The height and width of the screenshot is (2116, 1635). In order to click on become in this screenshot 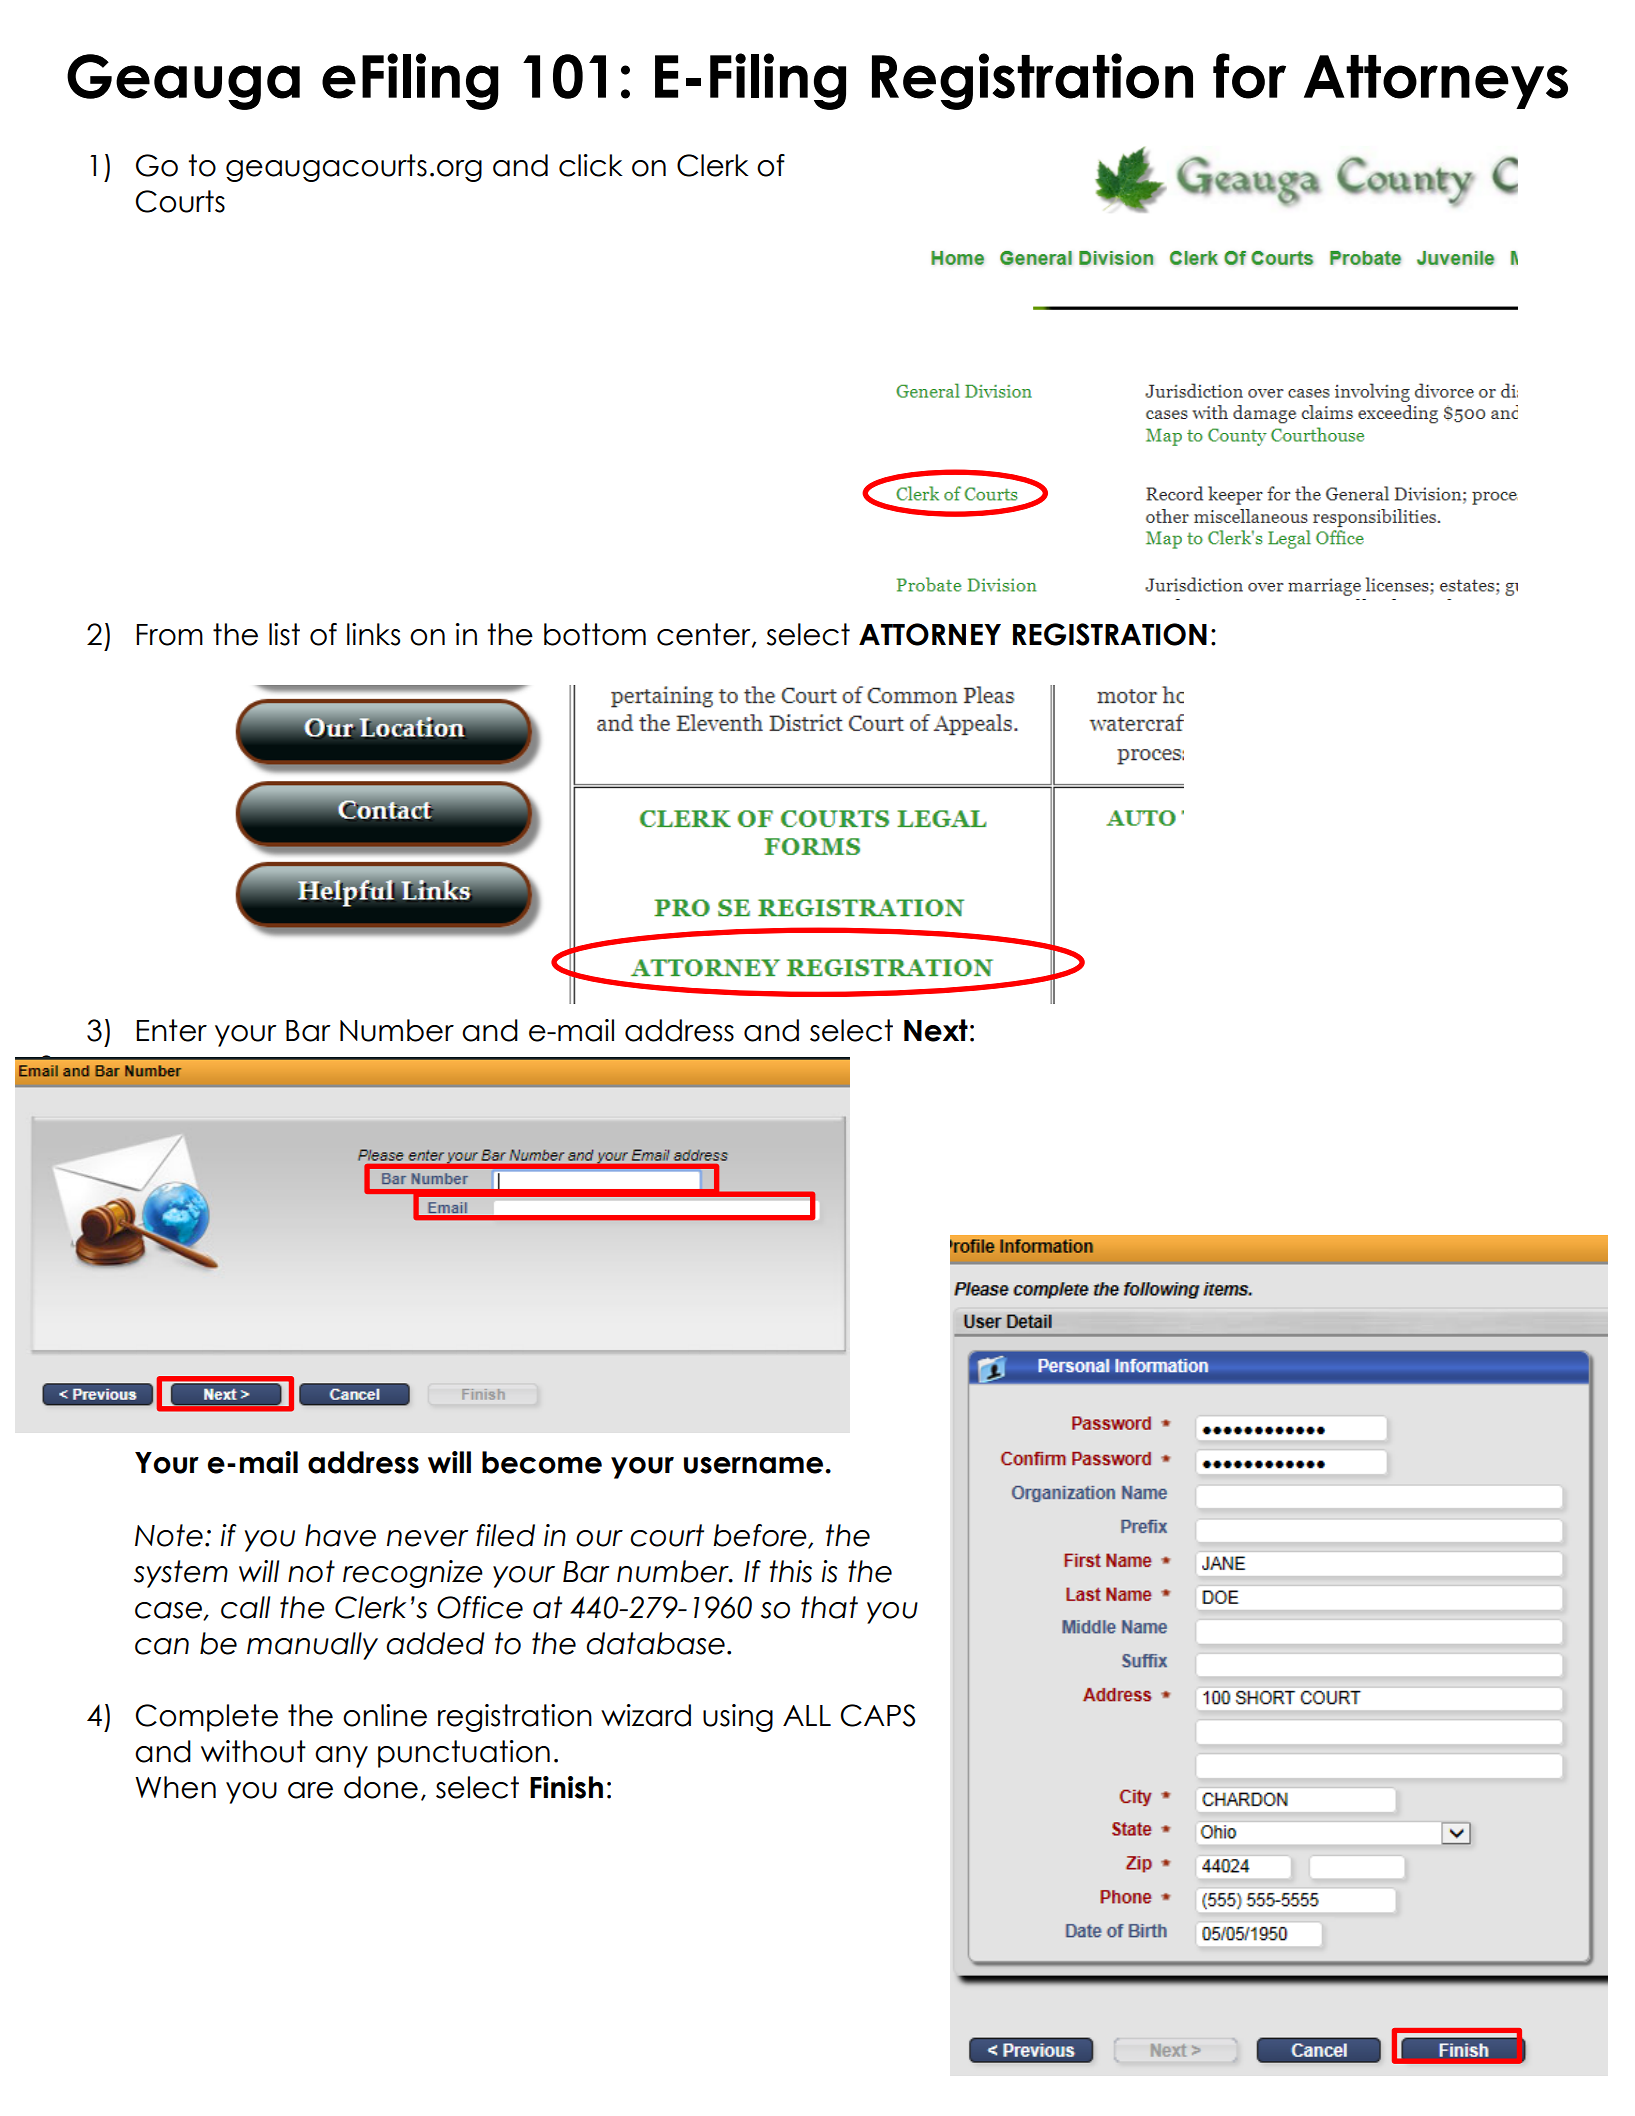, I will do `click(542, 1462)`.
